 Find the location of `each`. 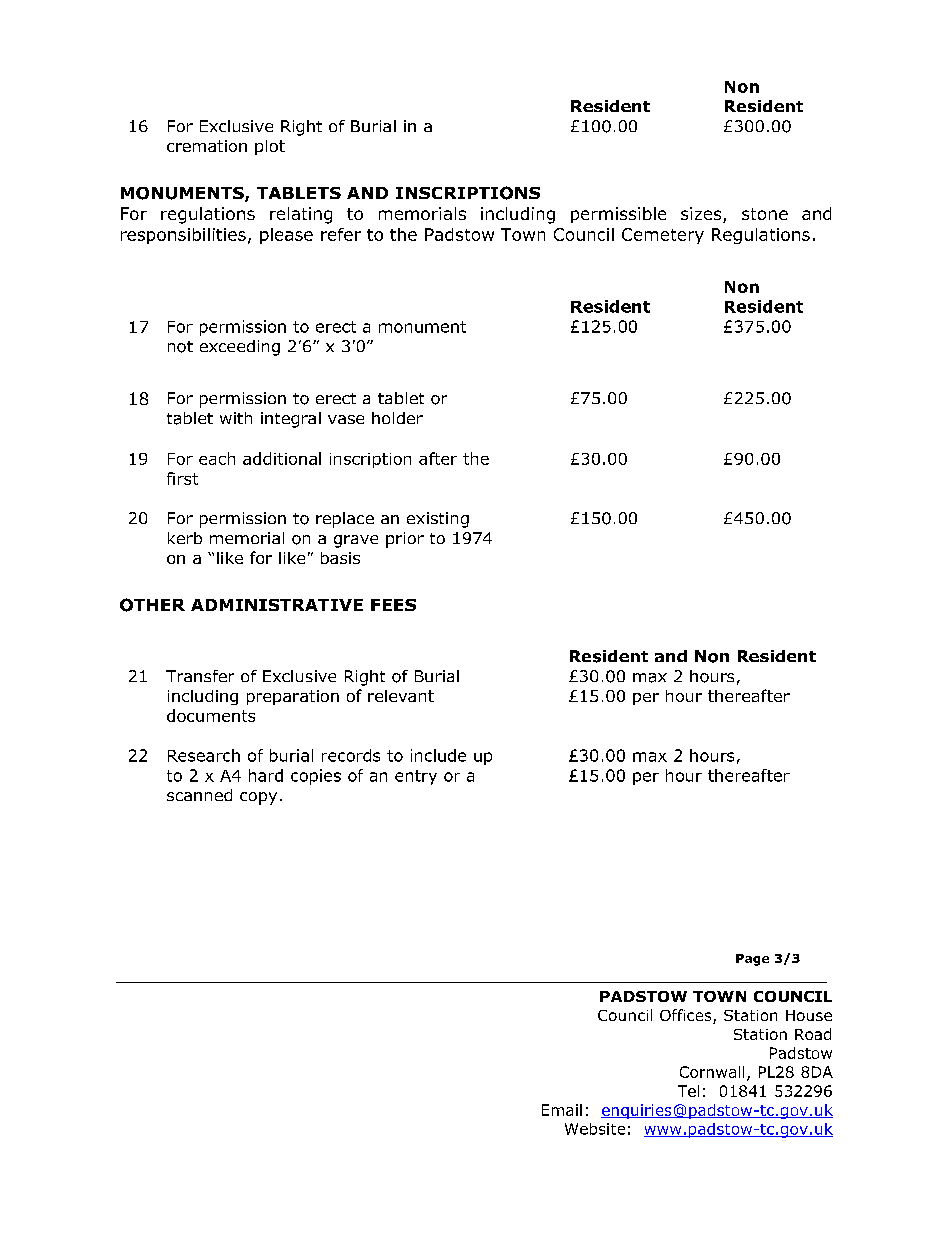

each is located at coordinates (217, 458).
